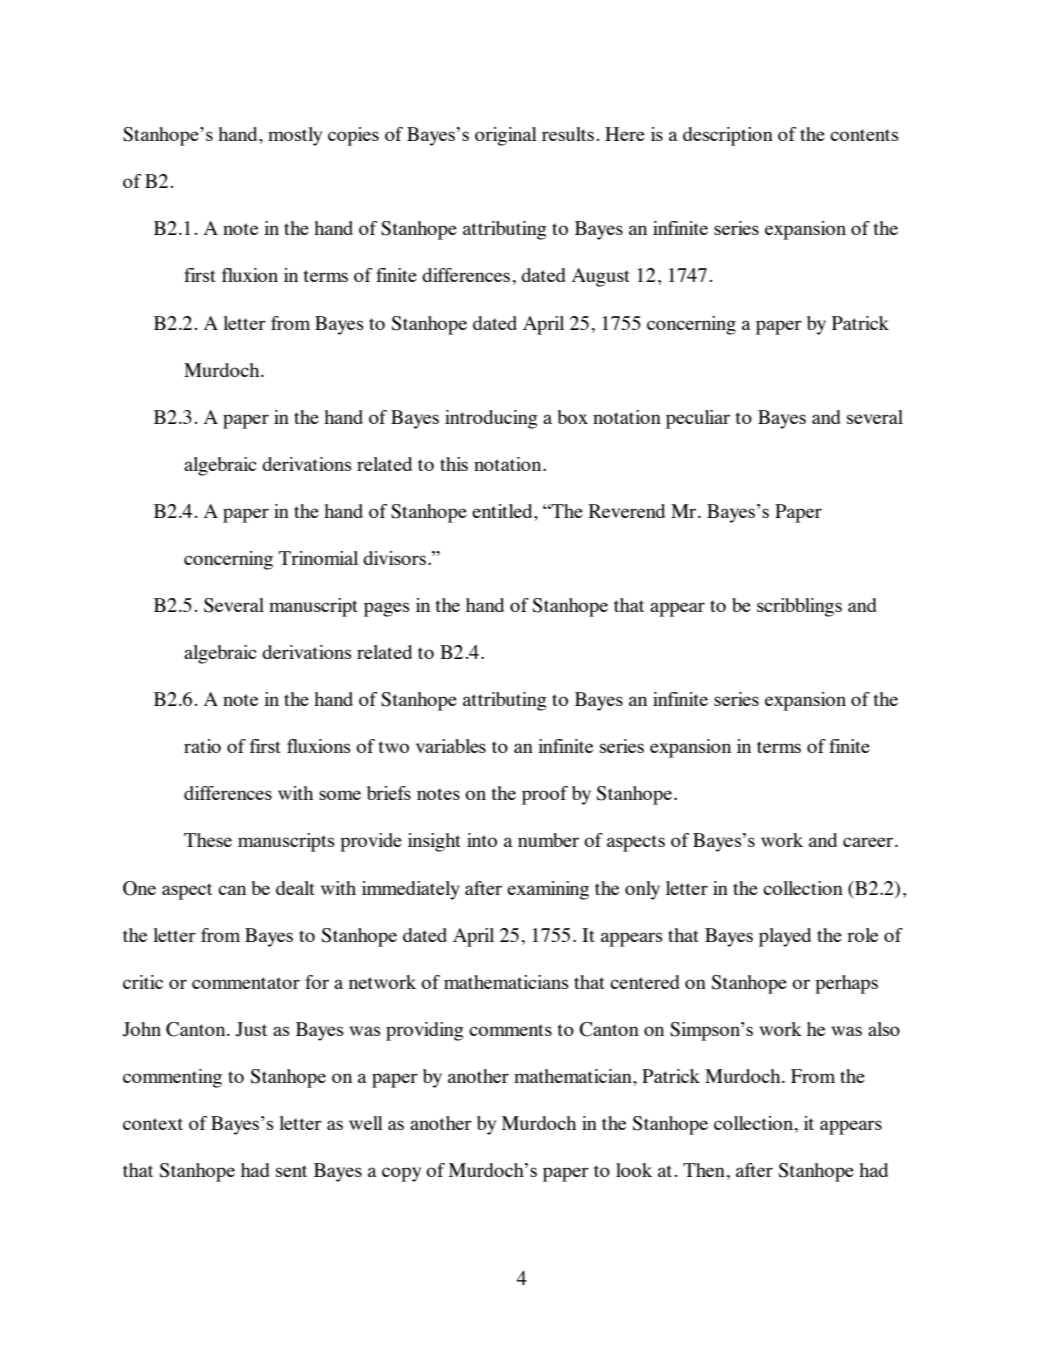 Image resolution: width=1044 pixels, height=1351 pixels. Describe the element at coordinates (208, 840) in the document. I see `These` at that location.
